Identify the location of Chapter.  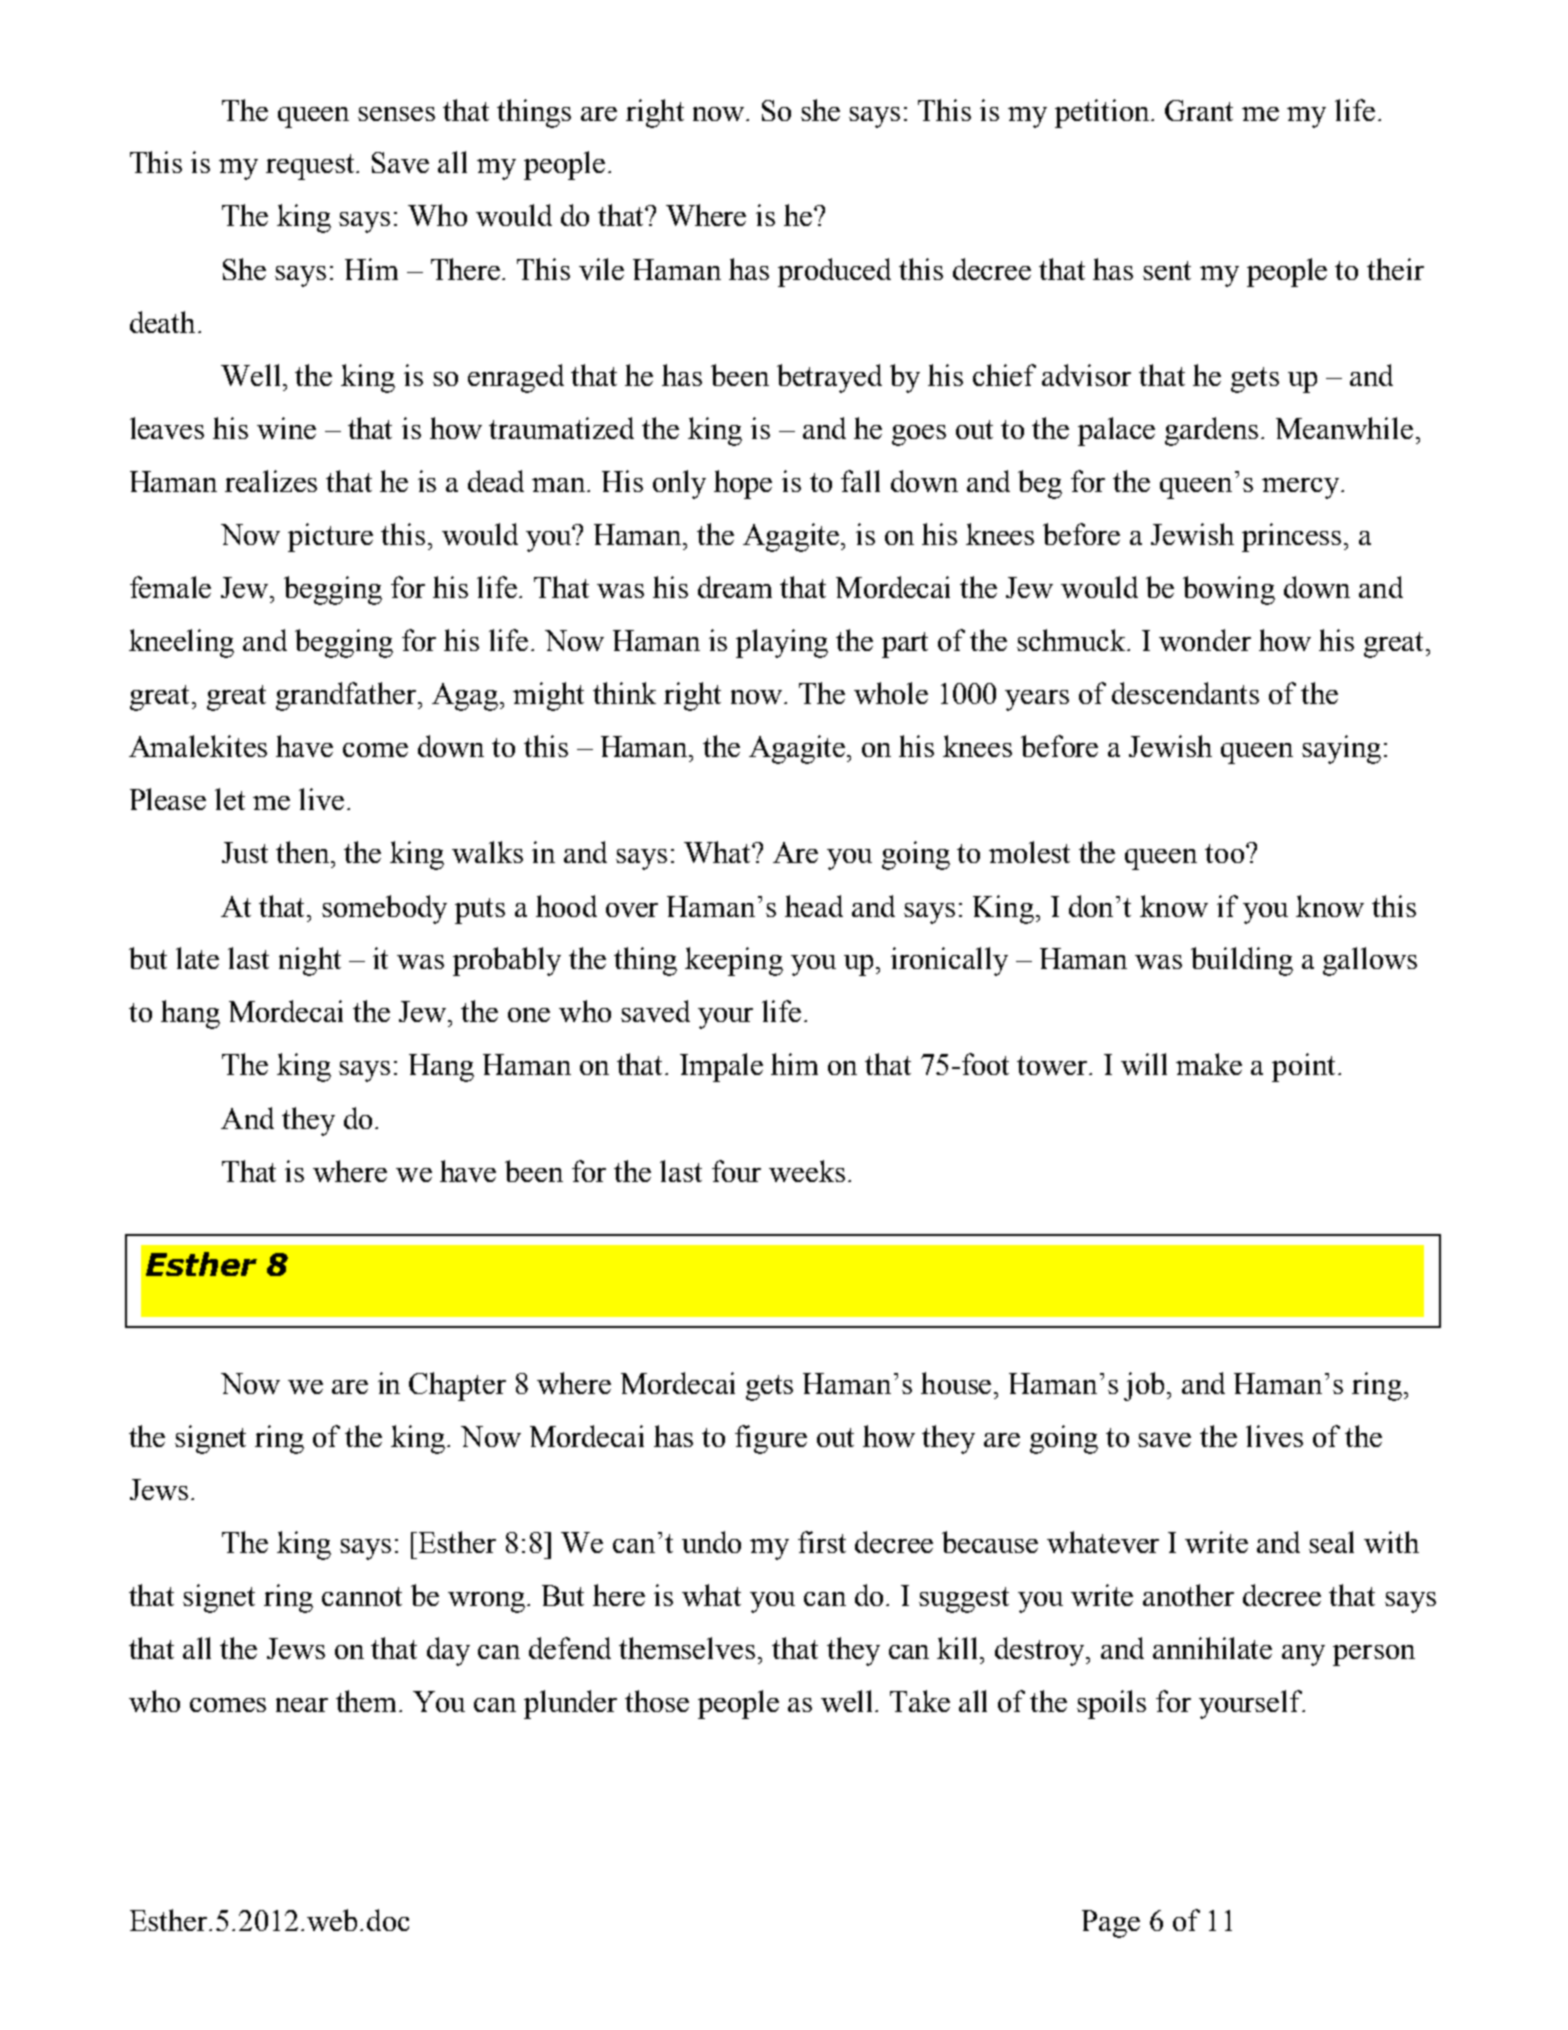
(457, 1386).
